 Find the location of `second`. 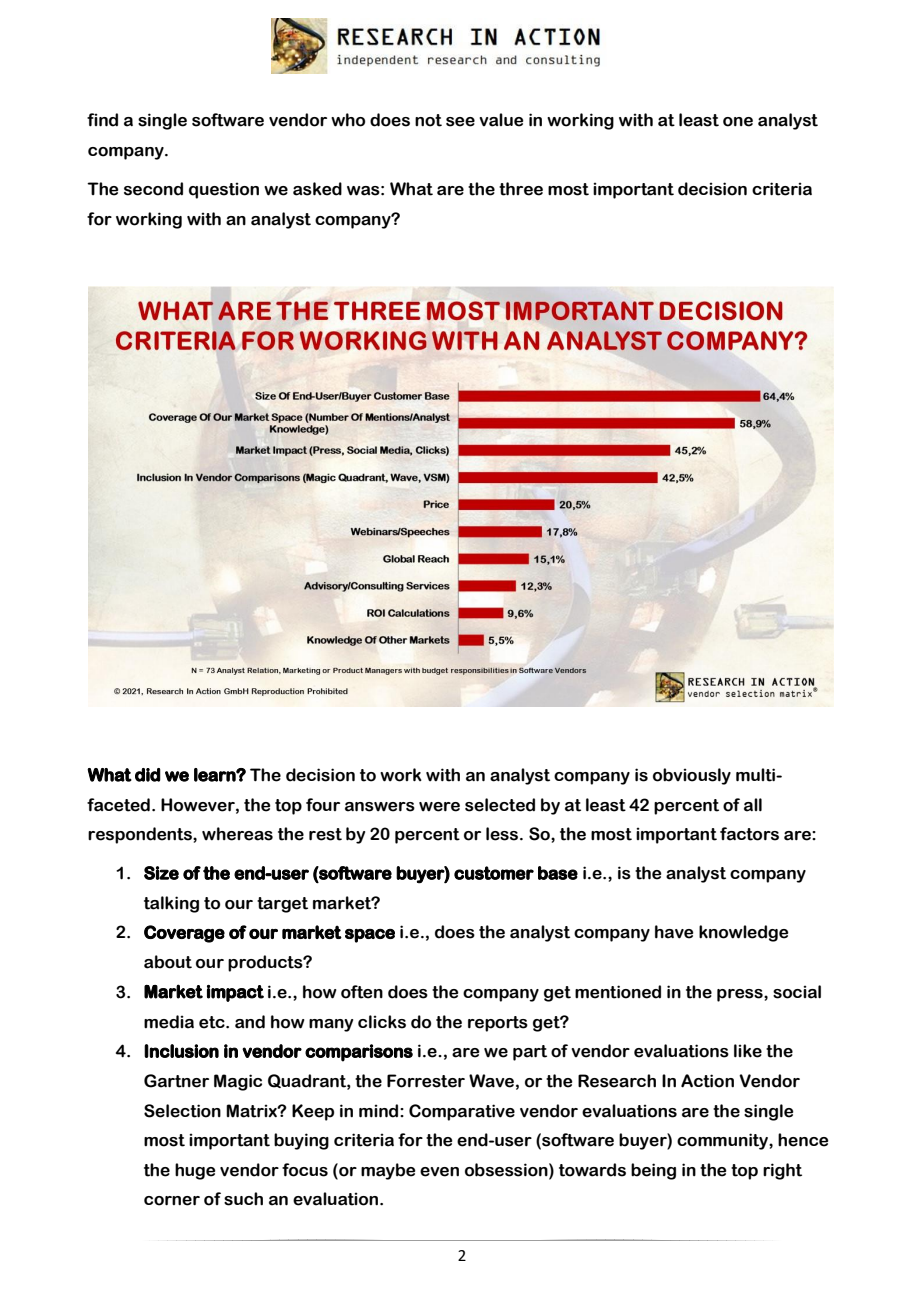

second is located at coordinates (153, 189).
